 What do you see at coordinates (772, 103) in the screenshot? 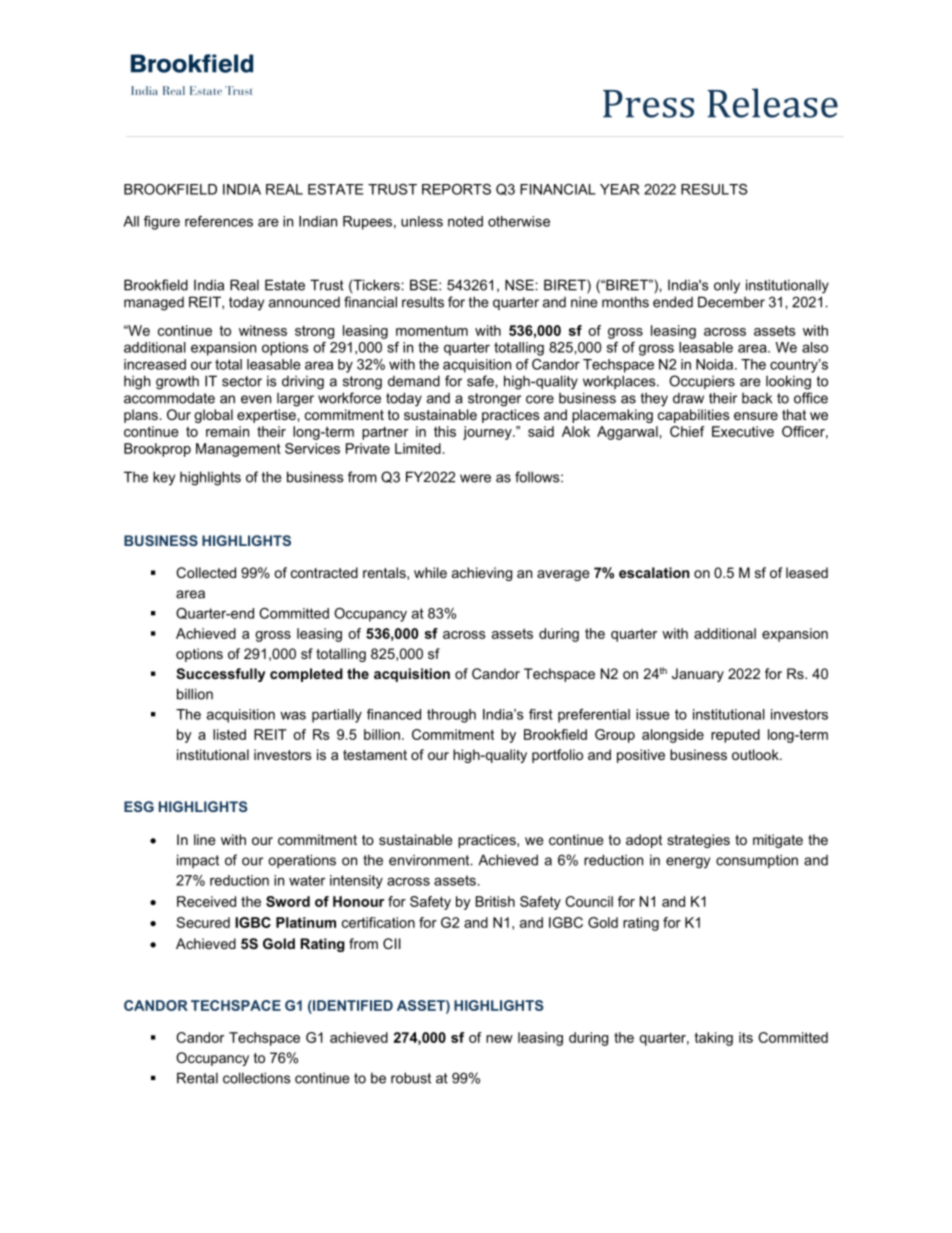
I see `Release` at bounding box center [772, 103].
